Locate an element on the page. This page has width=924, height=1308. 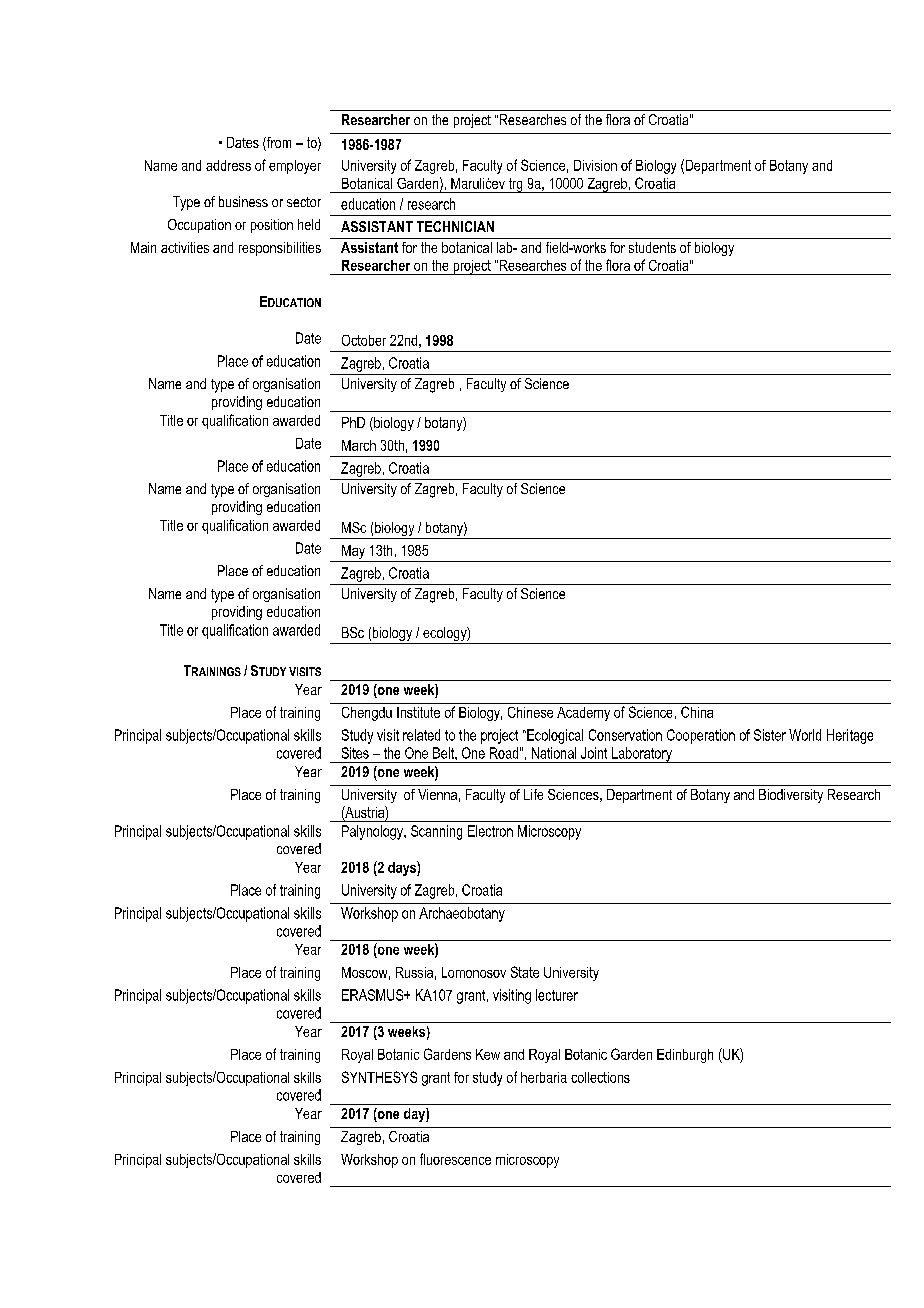
Chengdu is located at coordinates (367, 714).
